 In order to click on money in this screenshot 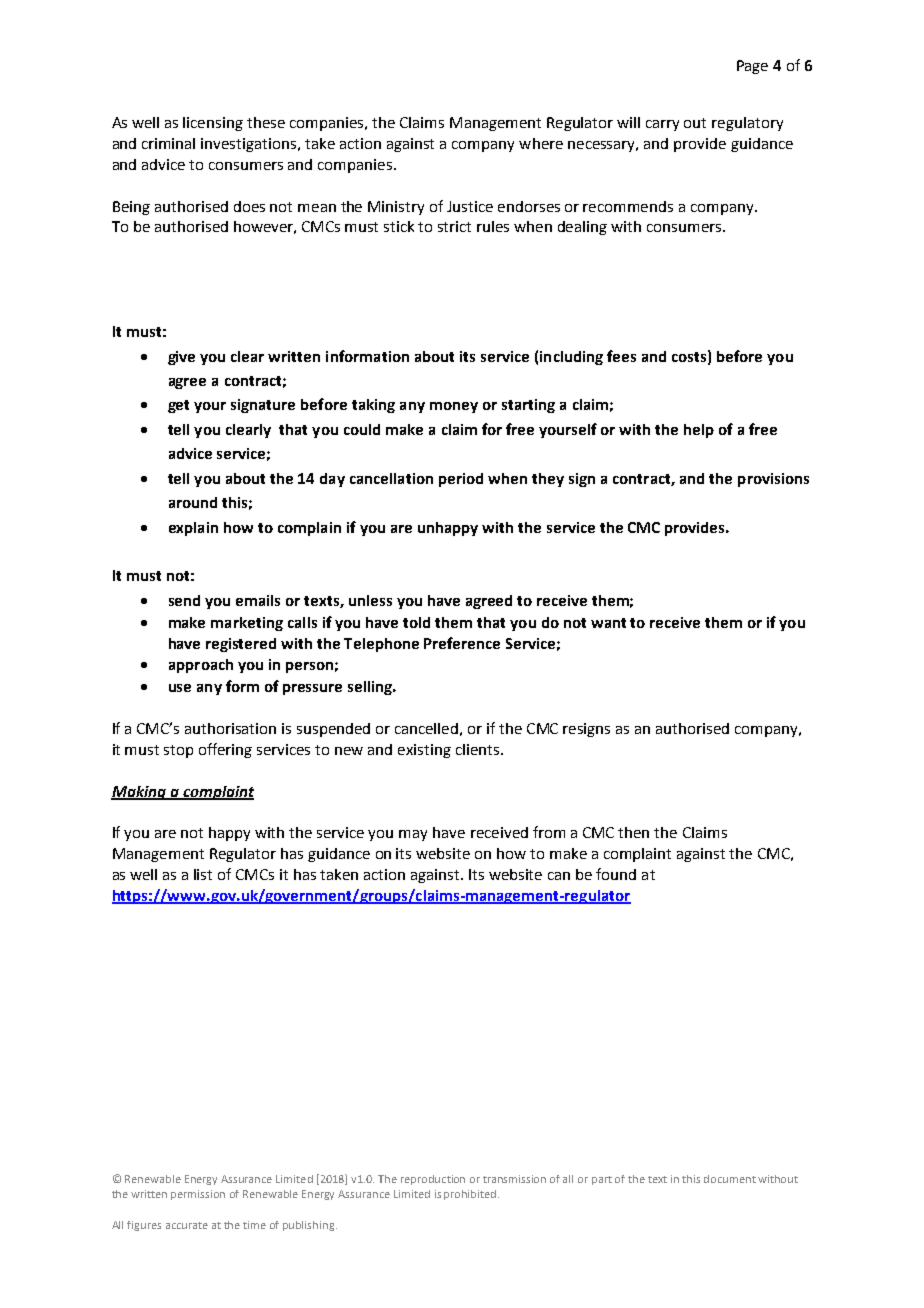, I will do `click(454, 407)`.
